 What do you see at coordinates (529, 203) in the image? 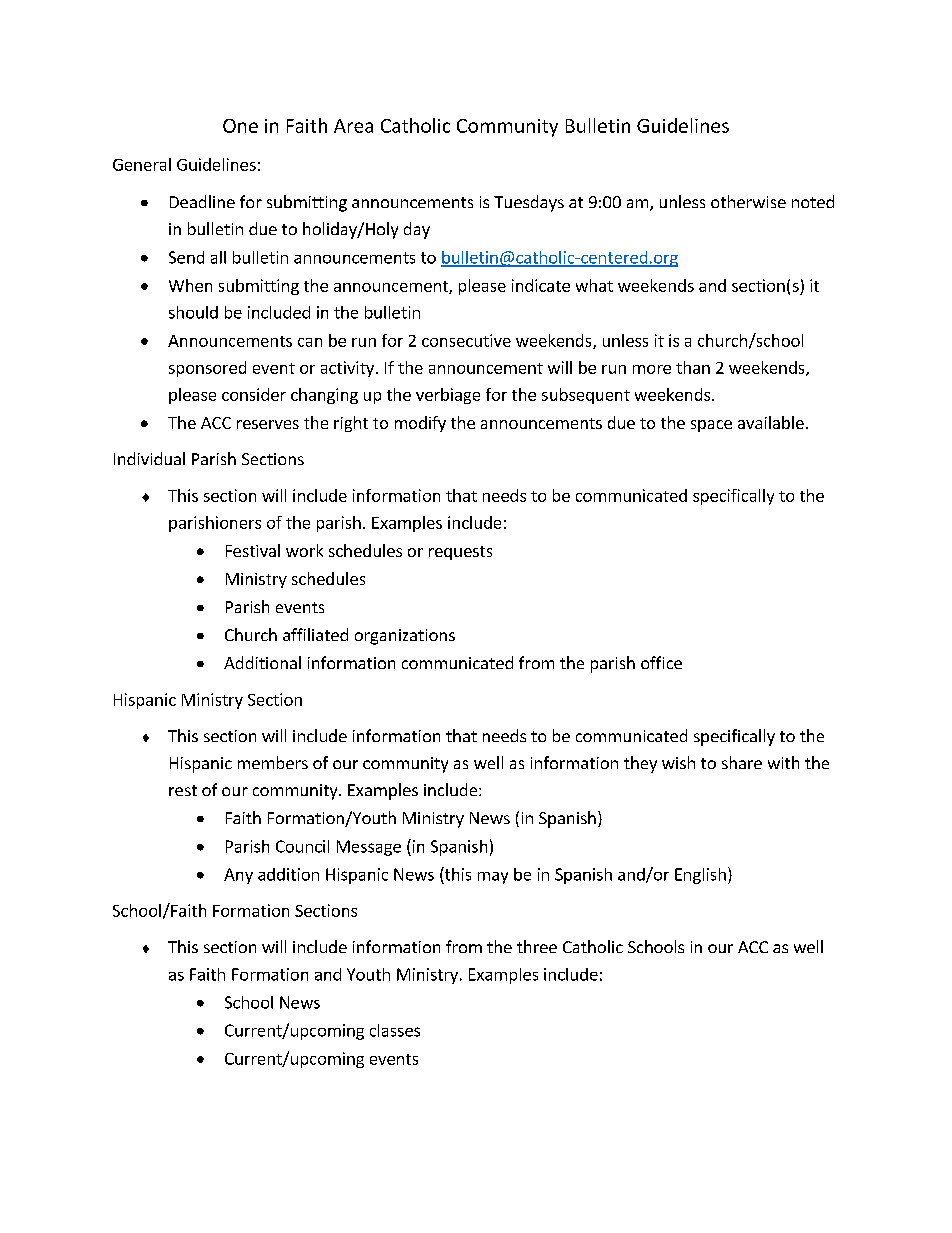
I see `Tuesdays` at bounding box center [529, 203].
